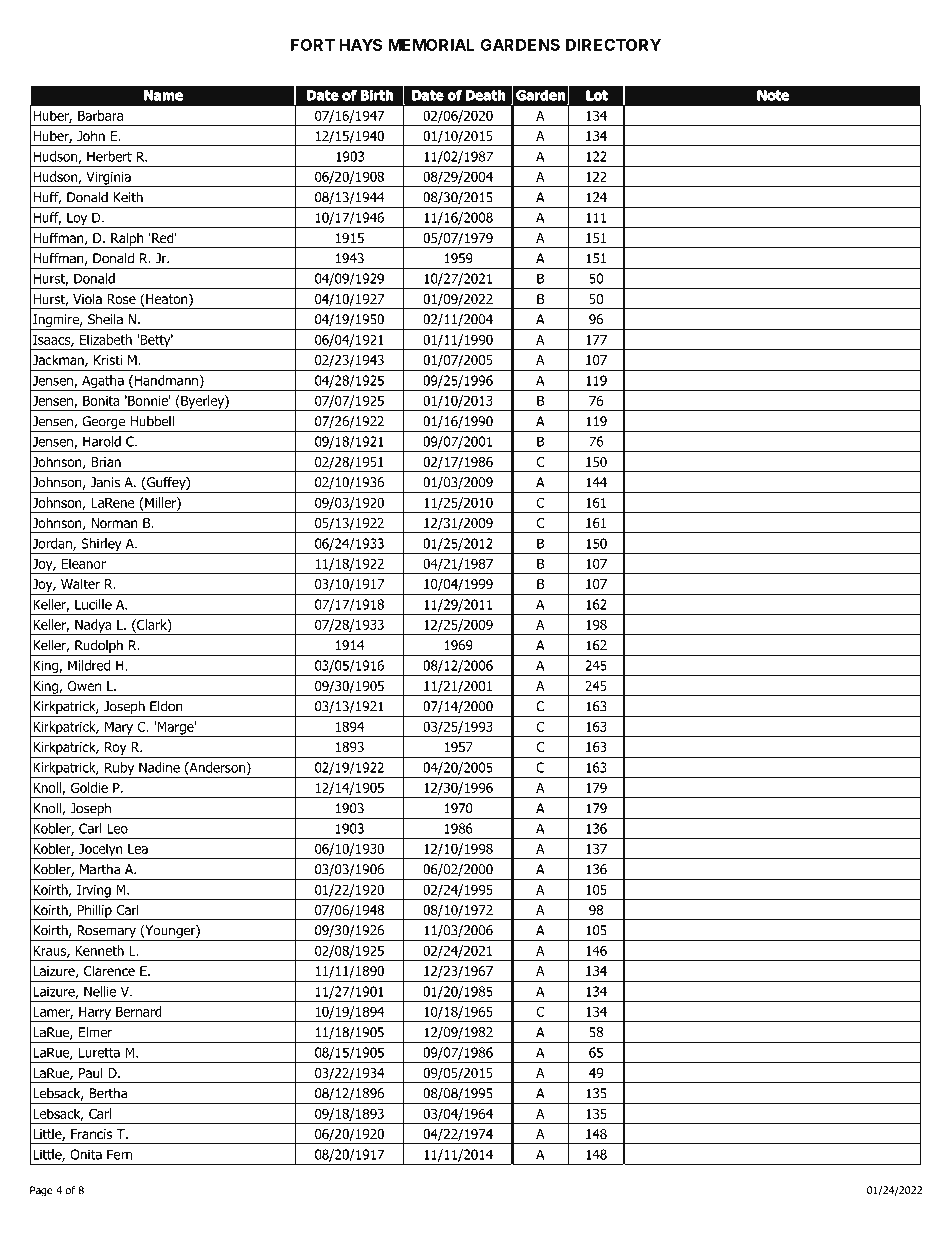 The width and height of the screenshot is (952, 1233). What do you see at coordinates (163, 95) in the screenshot?
I see `Name` at bounding box center [163, 95].
